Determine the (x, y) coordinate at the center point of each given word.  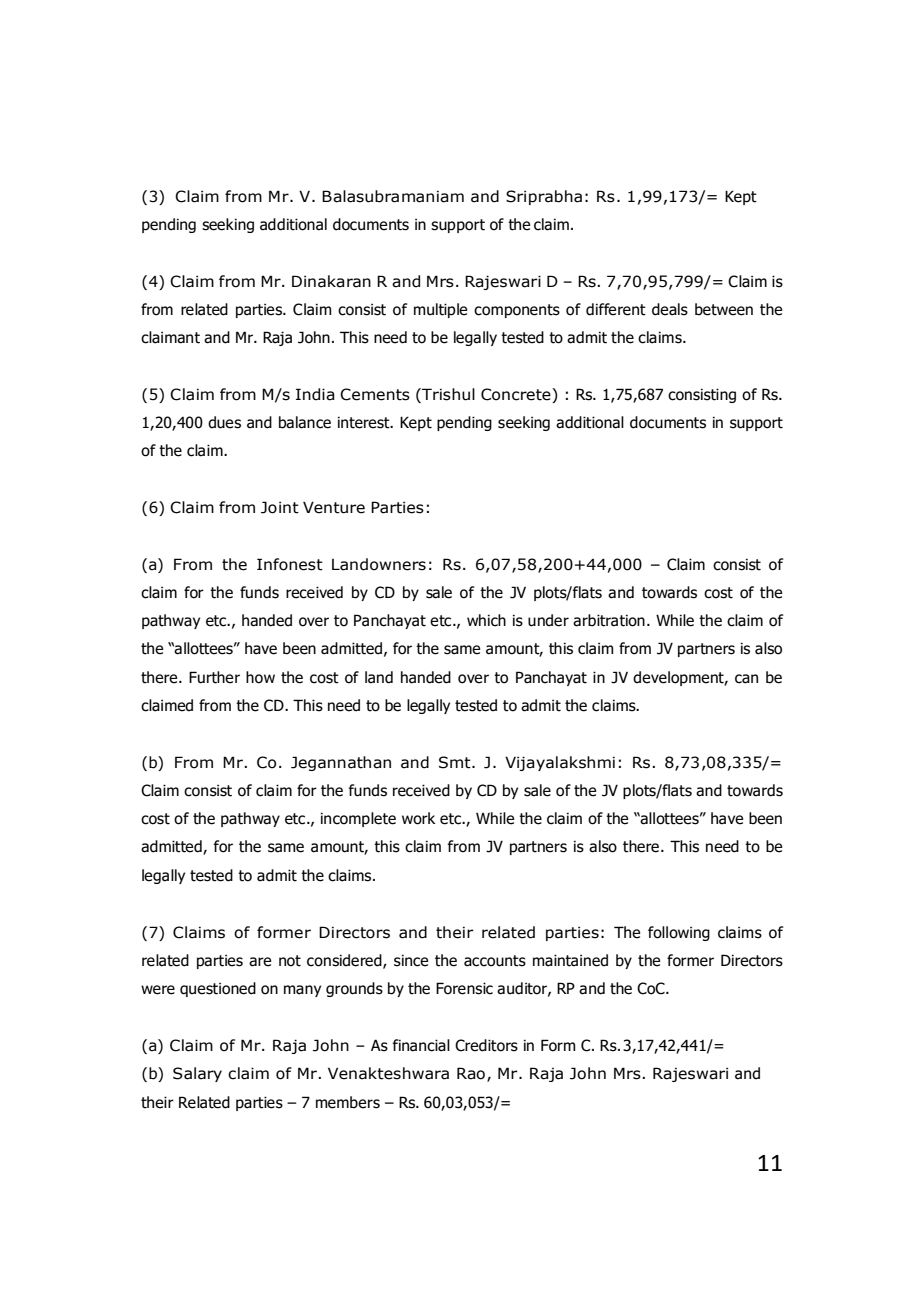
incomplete (358, 819)
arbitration (609, 620)
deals (670, 309)
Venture (334, 507)
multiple (441, 310)
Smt (456, 762)
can (746, 679)
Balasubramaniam (393, 196)
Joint (280, 507)
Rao (472, 1074)
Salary (197, 1074)
